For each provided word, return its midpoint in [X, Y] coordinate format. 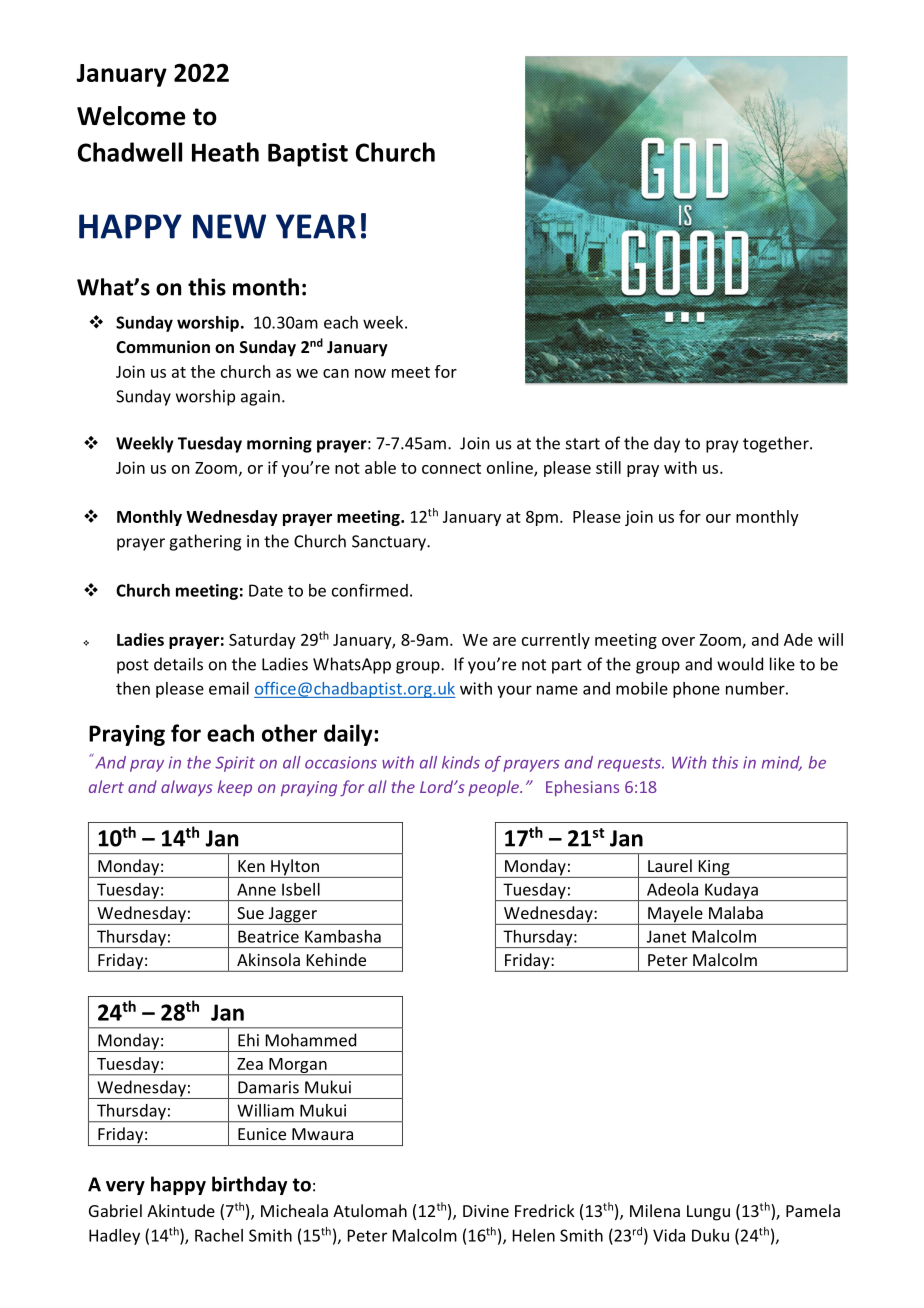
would [740, 664]
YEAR [316, 226]
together [777, 444]
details [178, 664]
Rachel [219, 1235]
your [514, 691]
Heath [225, 152]
